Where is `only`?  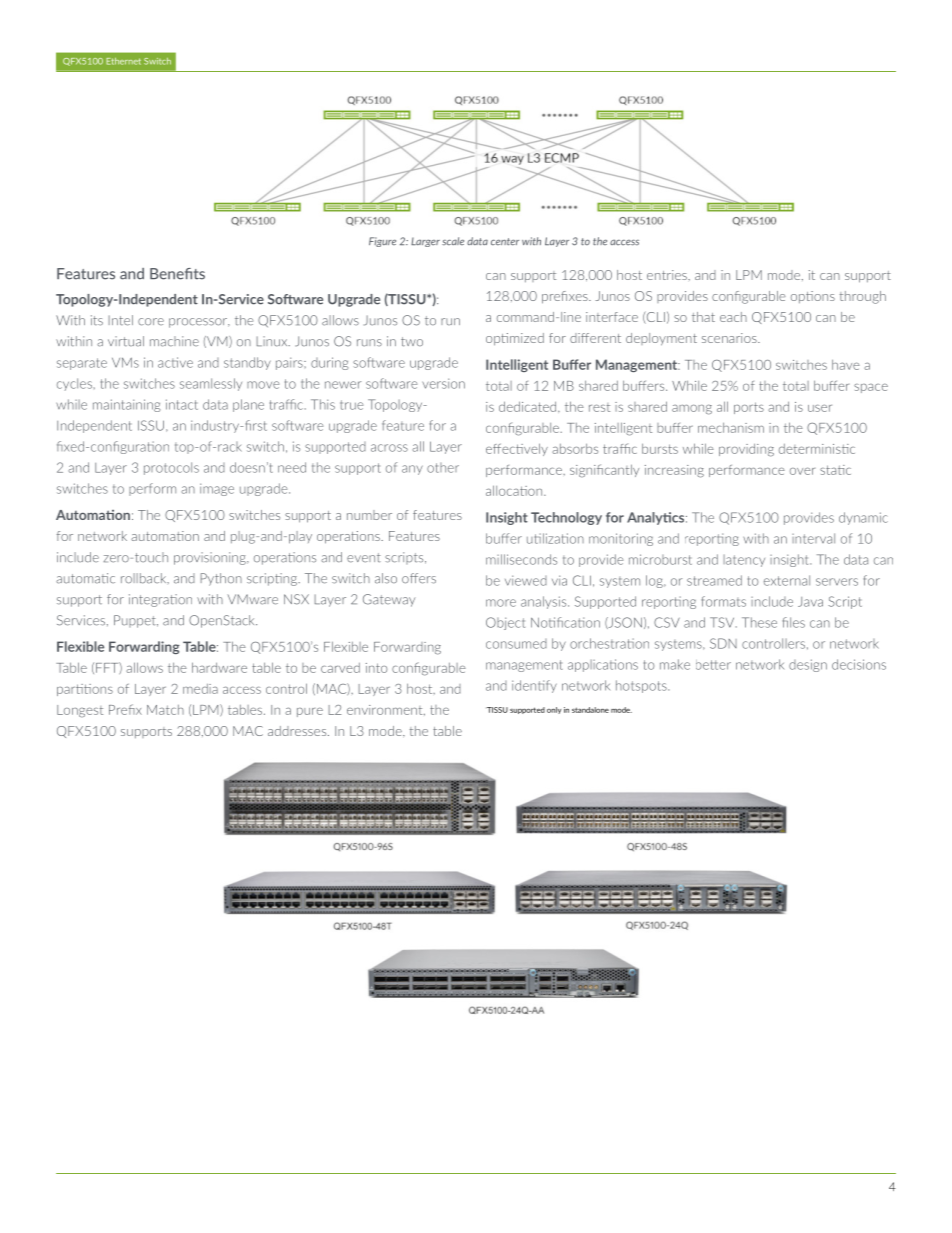
only is located at coordinates (554, 710).
